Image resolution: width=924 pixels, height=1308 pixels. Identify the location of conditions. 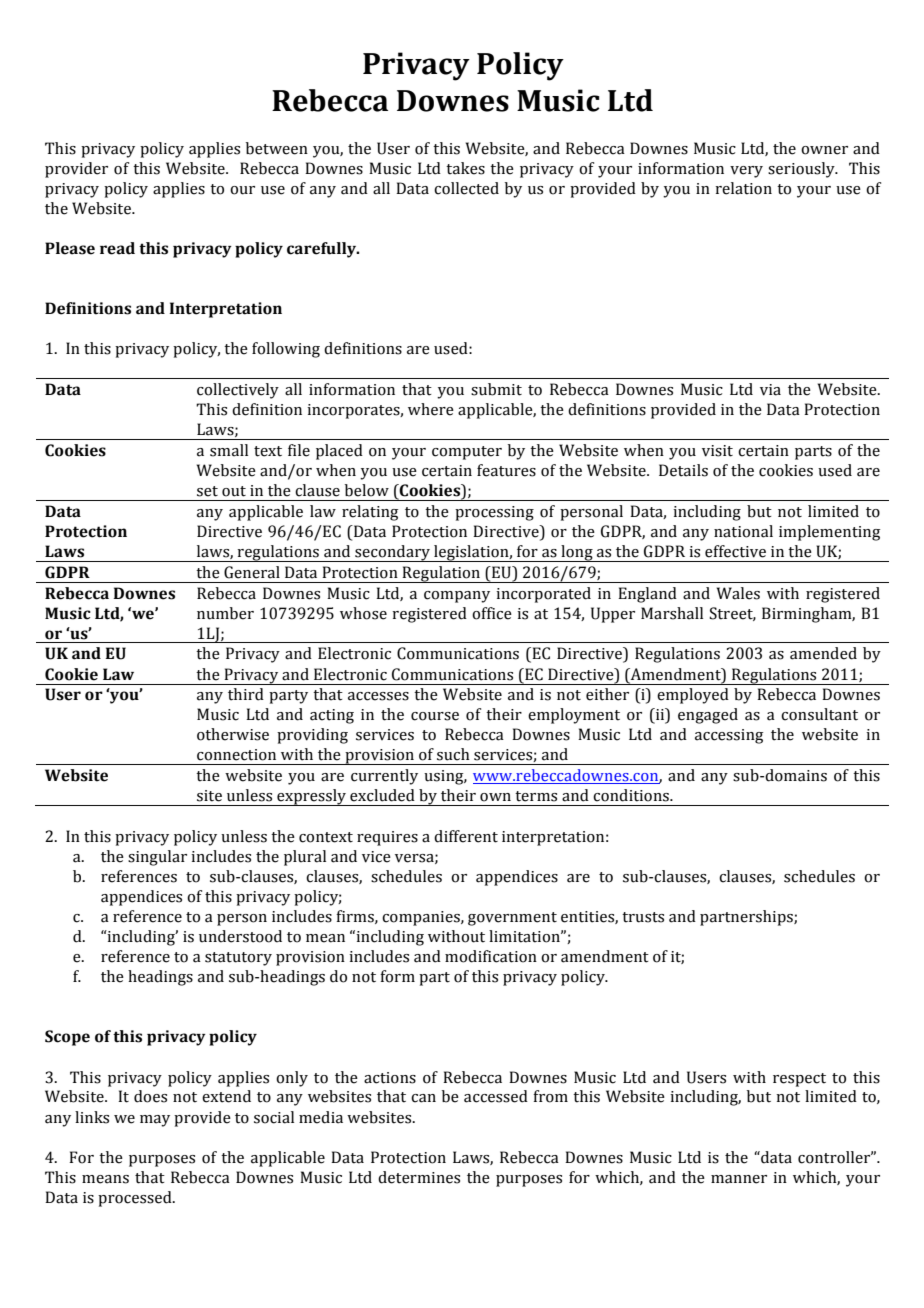
(632, 795).
